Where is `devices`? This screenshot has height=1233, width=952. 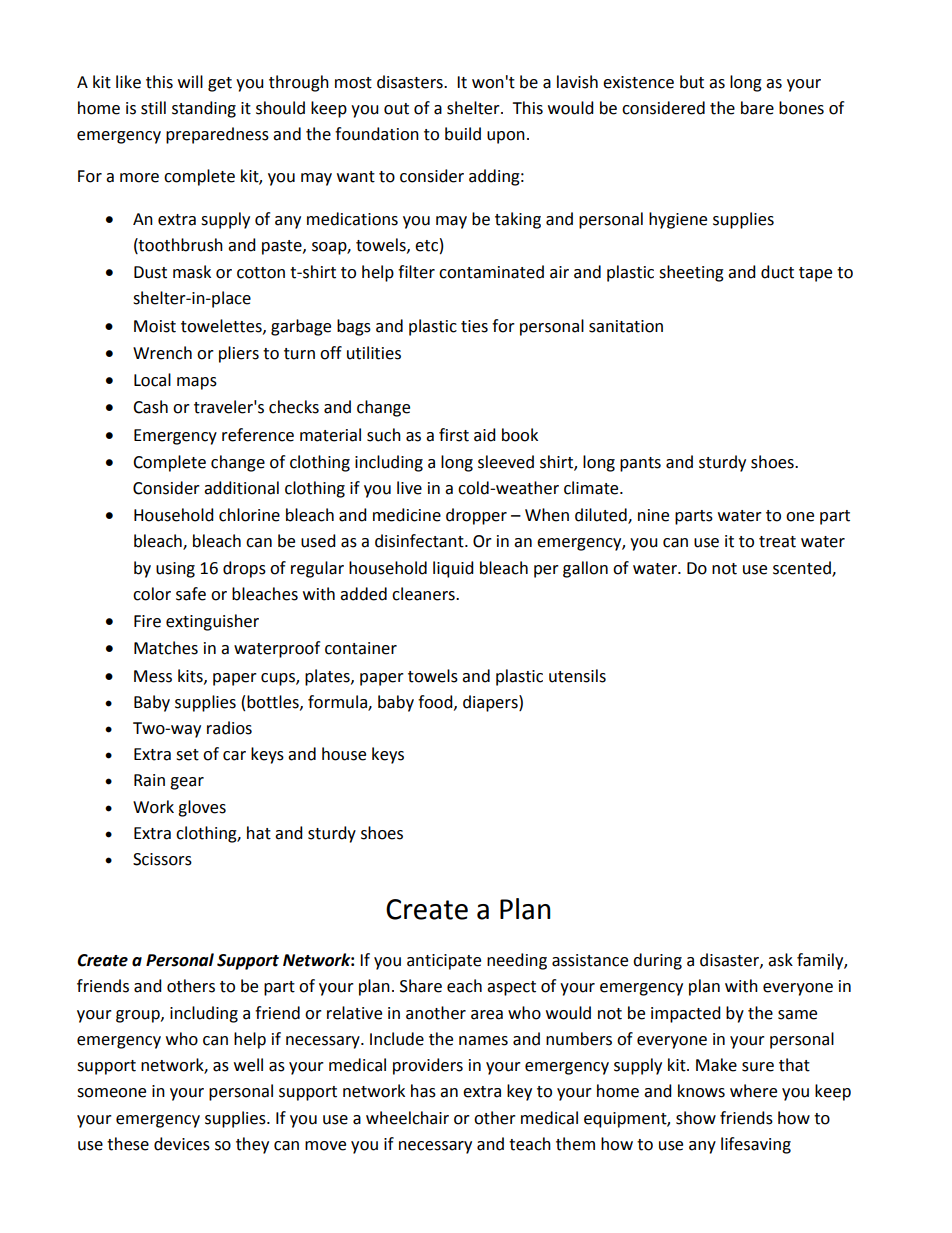 devices is located at coordinates (182, 1144).
